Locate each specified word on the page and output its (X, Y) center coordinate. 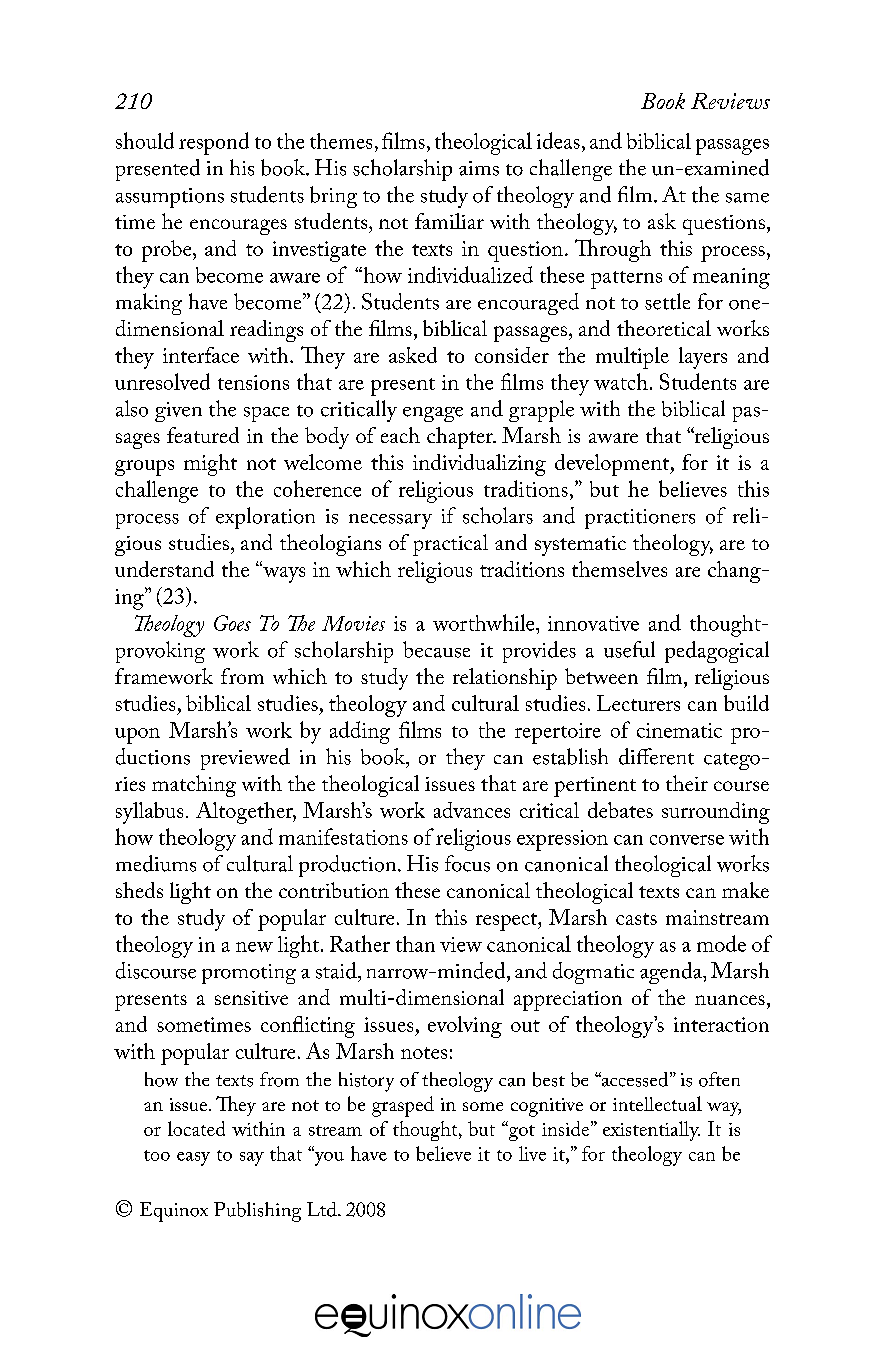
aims (479, 168)
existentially (651, 1131)
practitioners (640, 519)
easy (193, 1159)
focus (467, 863)
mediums (156, 863)
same (747, 198)
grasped (403, 1106)
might (210, 465)
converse (687, 840)
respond (214, 143)
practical (450, 545)
